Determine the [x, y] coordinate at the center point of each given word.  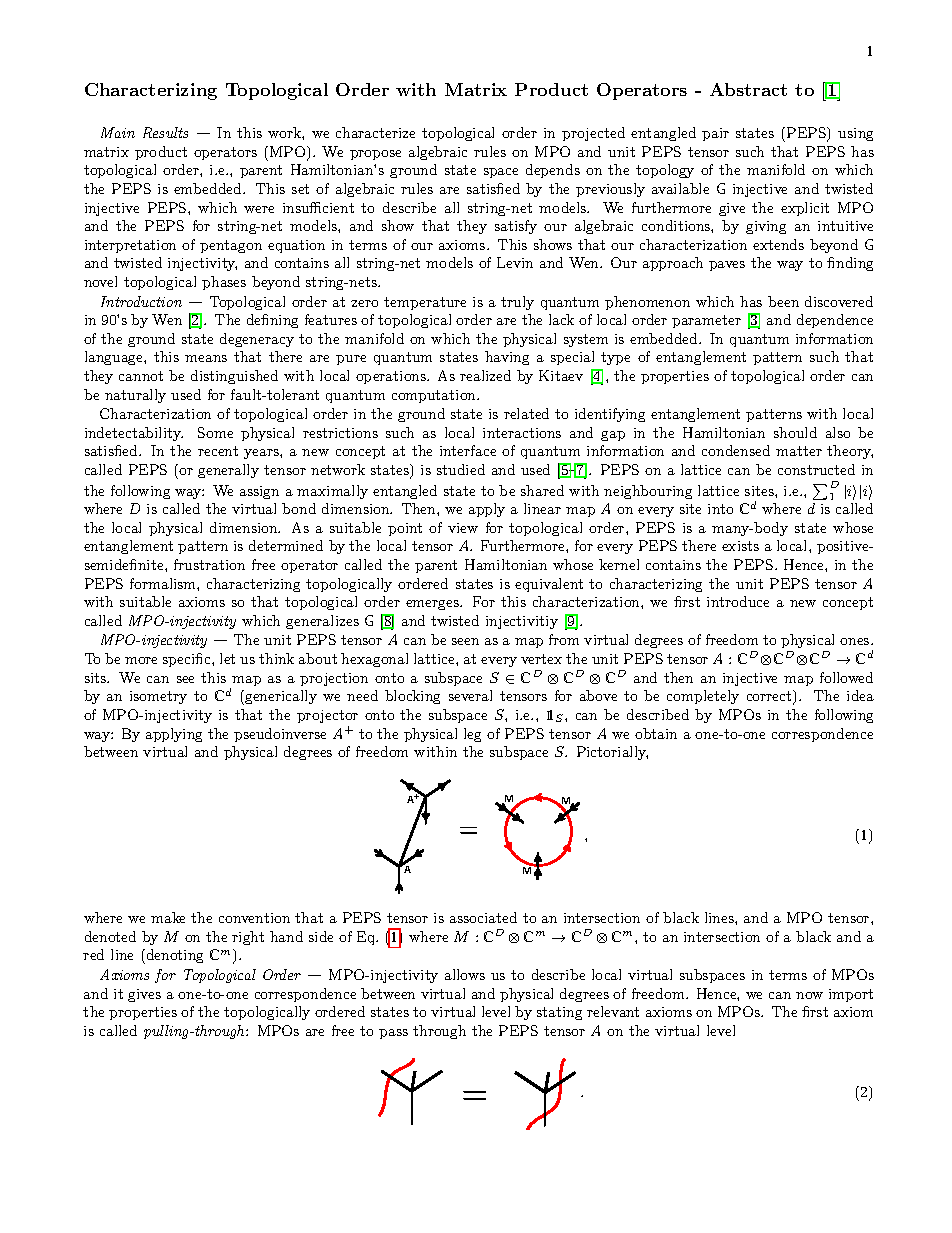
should [795, 432]
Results [165, 132]
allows [465, 974]
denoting [173, 956]
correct [770, 697]
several [470, 695]
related [526, 413]
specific [188, 660]
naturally [135, 396]
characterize [375, 132]
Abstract [748, 89]
